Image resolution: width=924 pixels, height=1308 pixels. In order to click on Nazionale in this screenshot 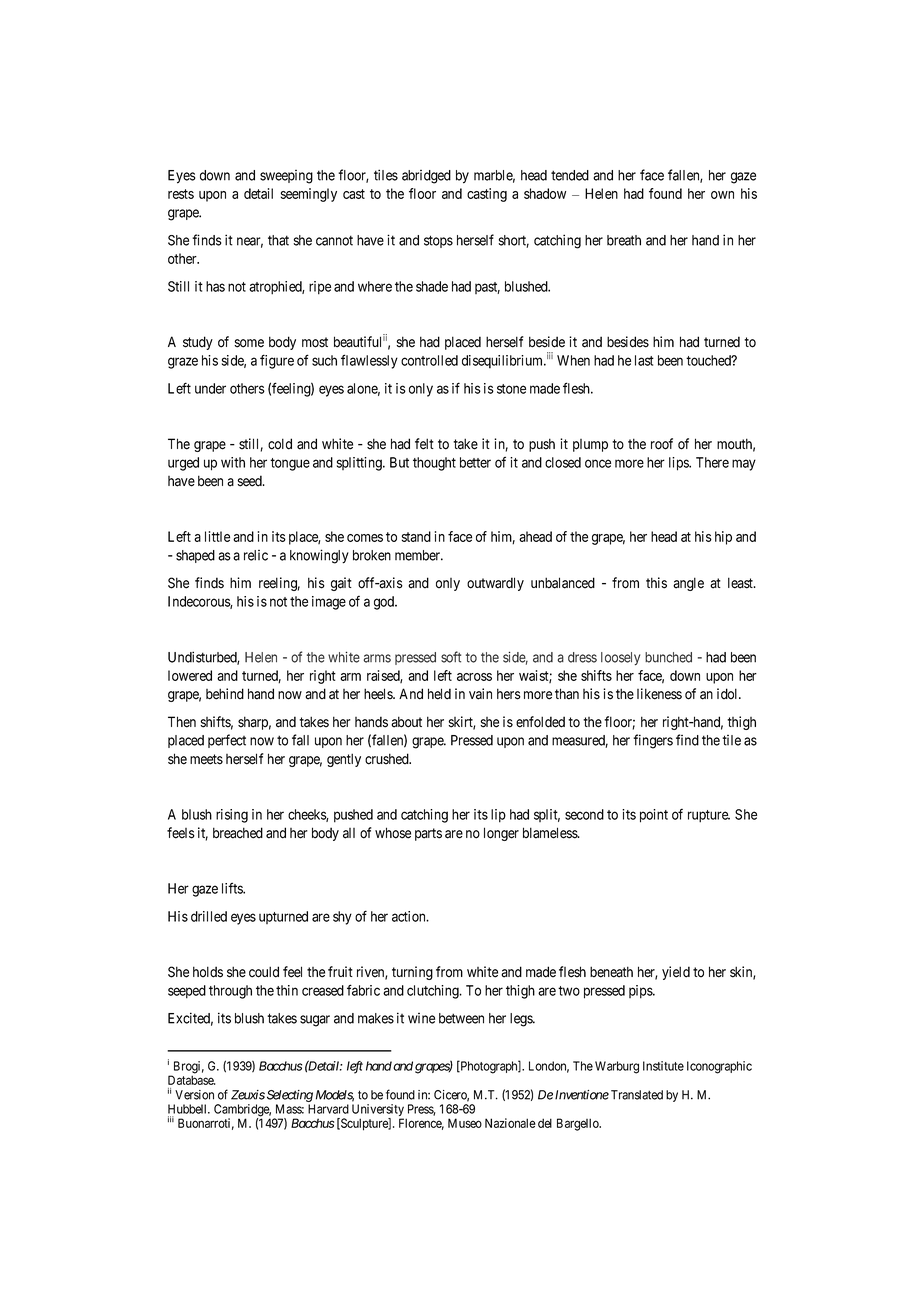, I will do `click(510, 1123)`.
